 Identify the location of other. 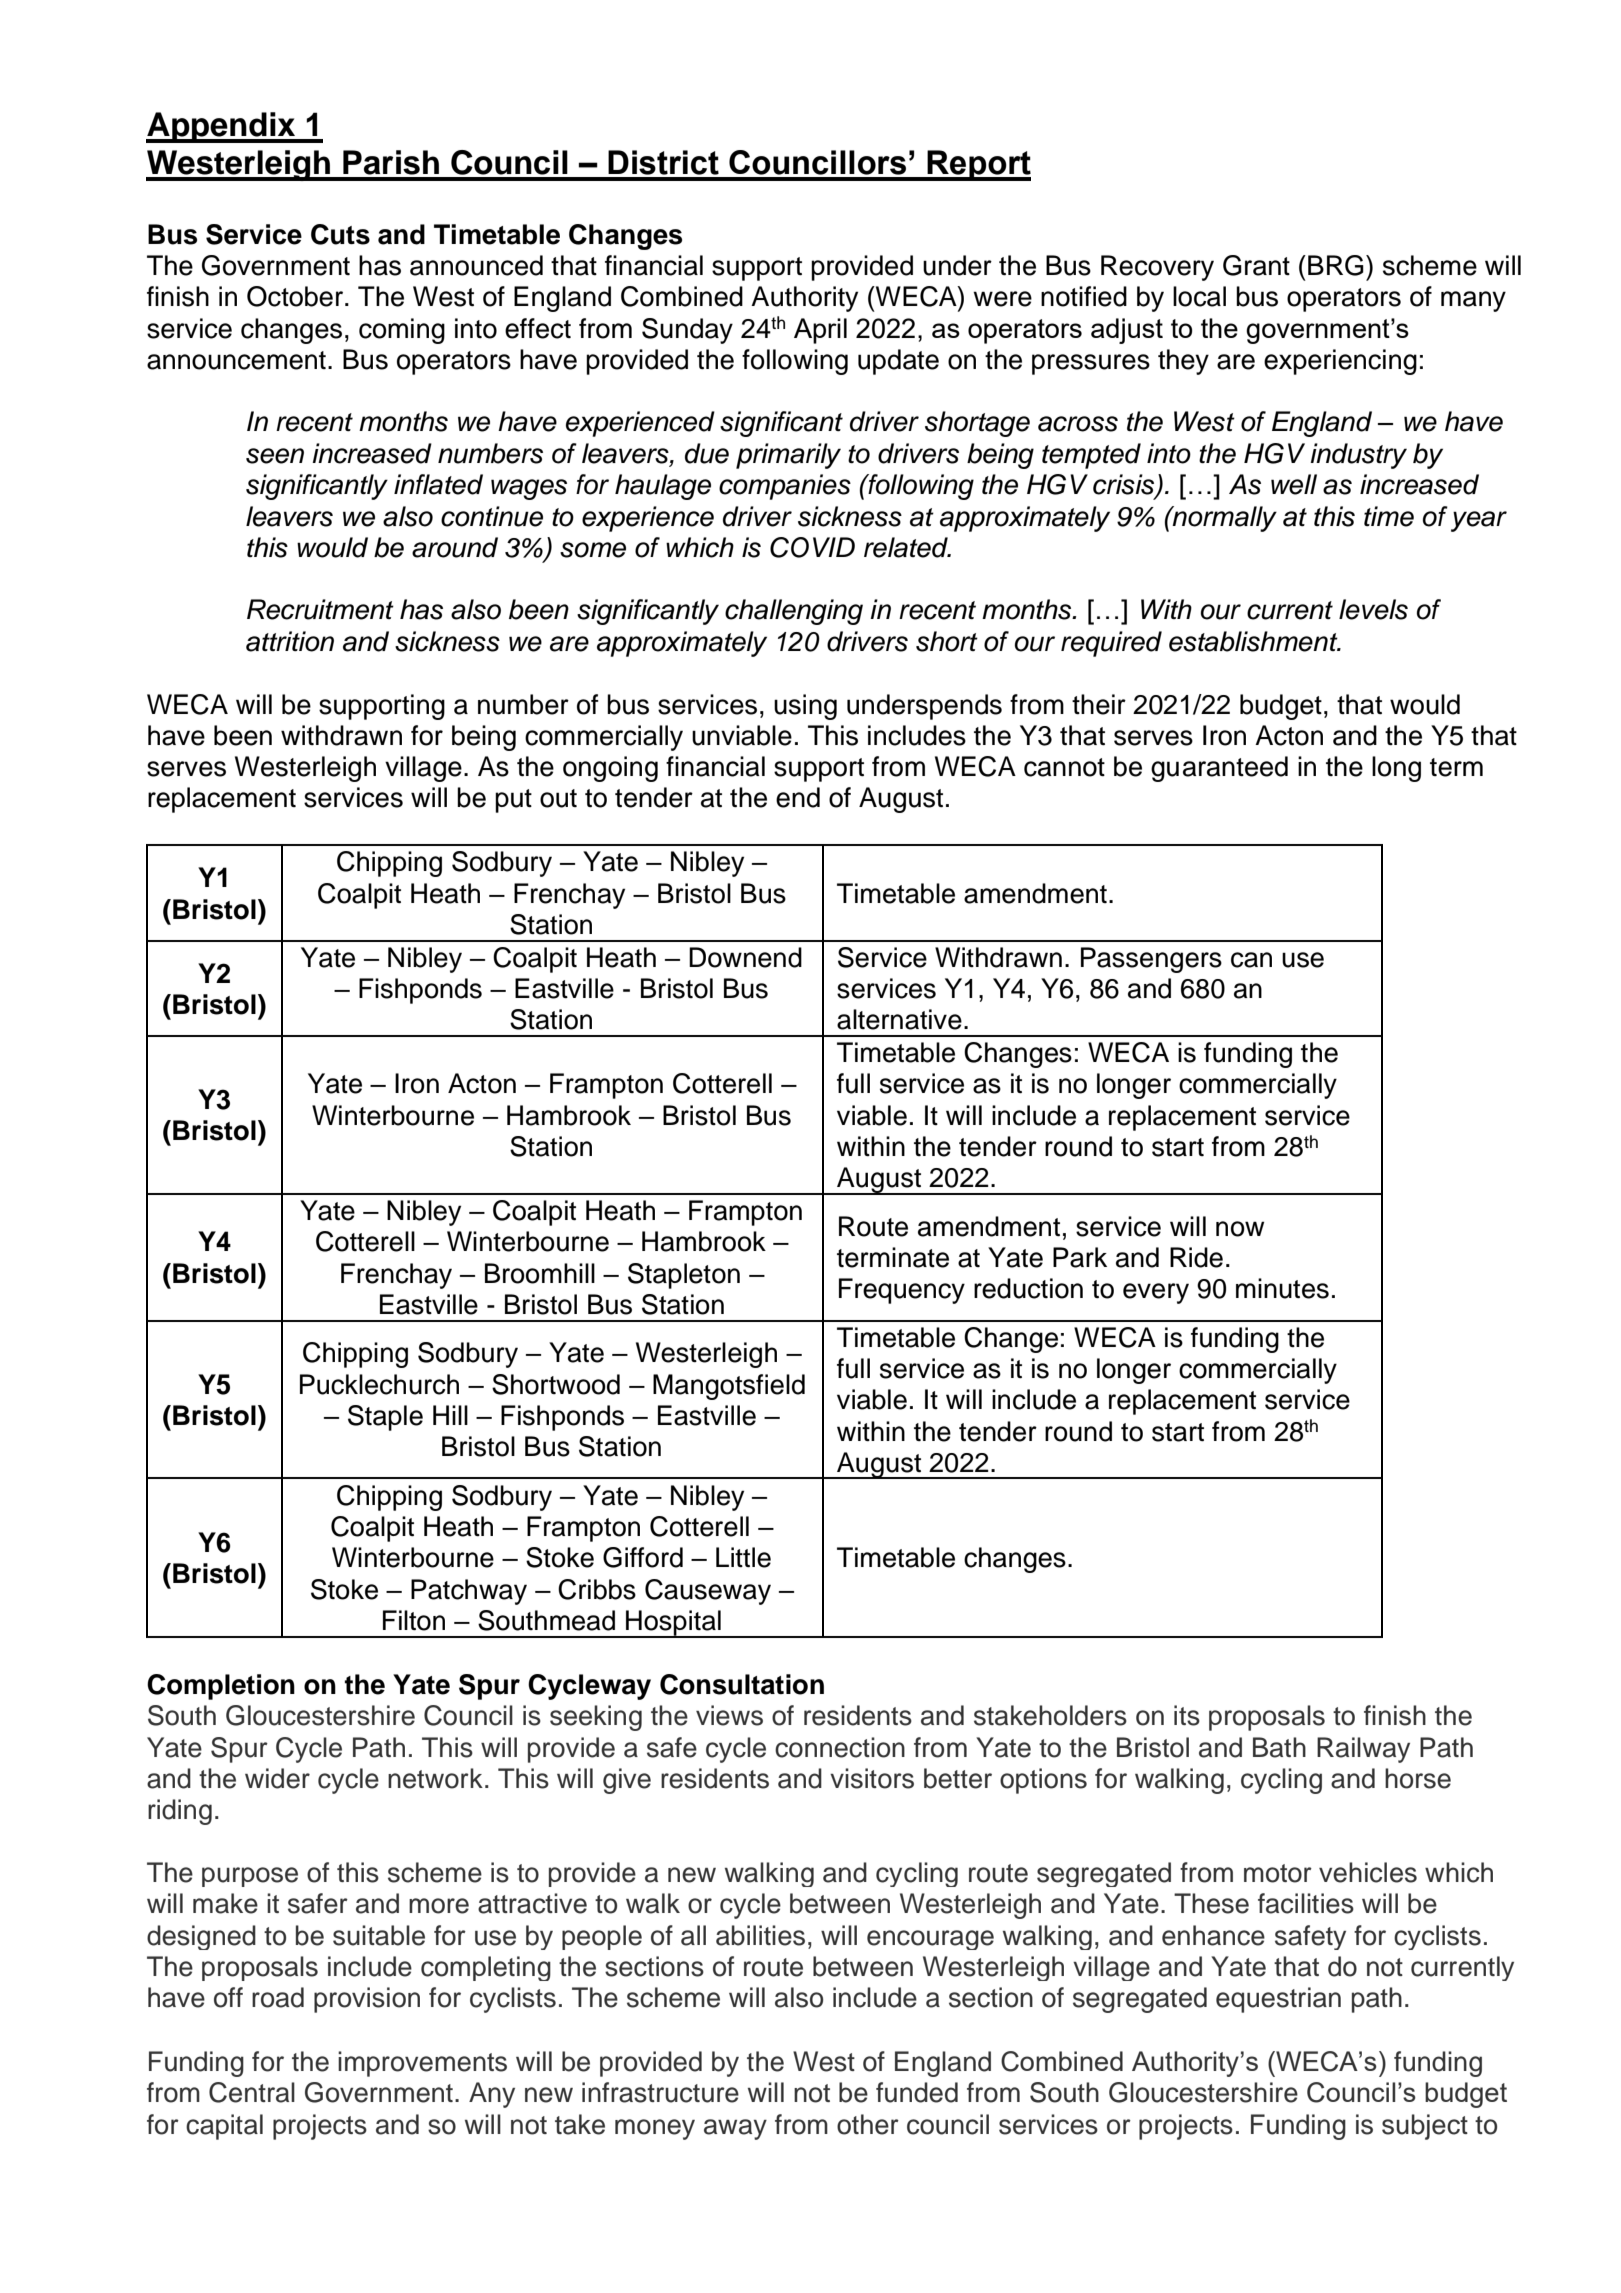
(868, 2124).
